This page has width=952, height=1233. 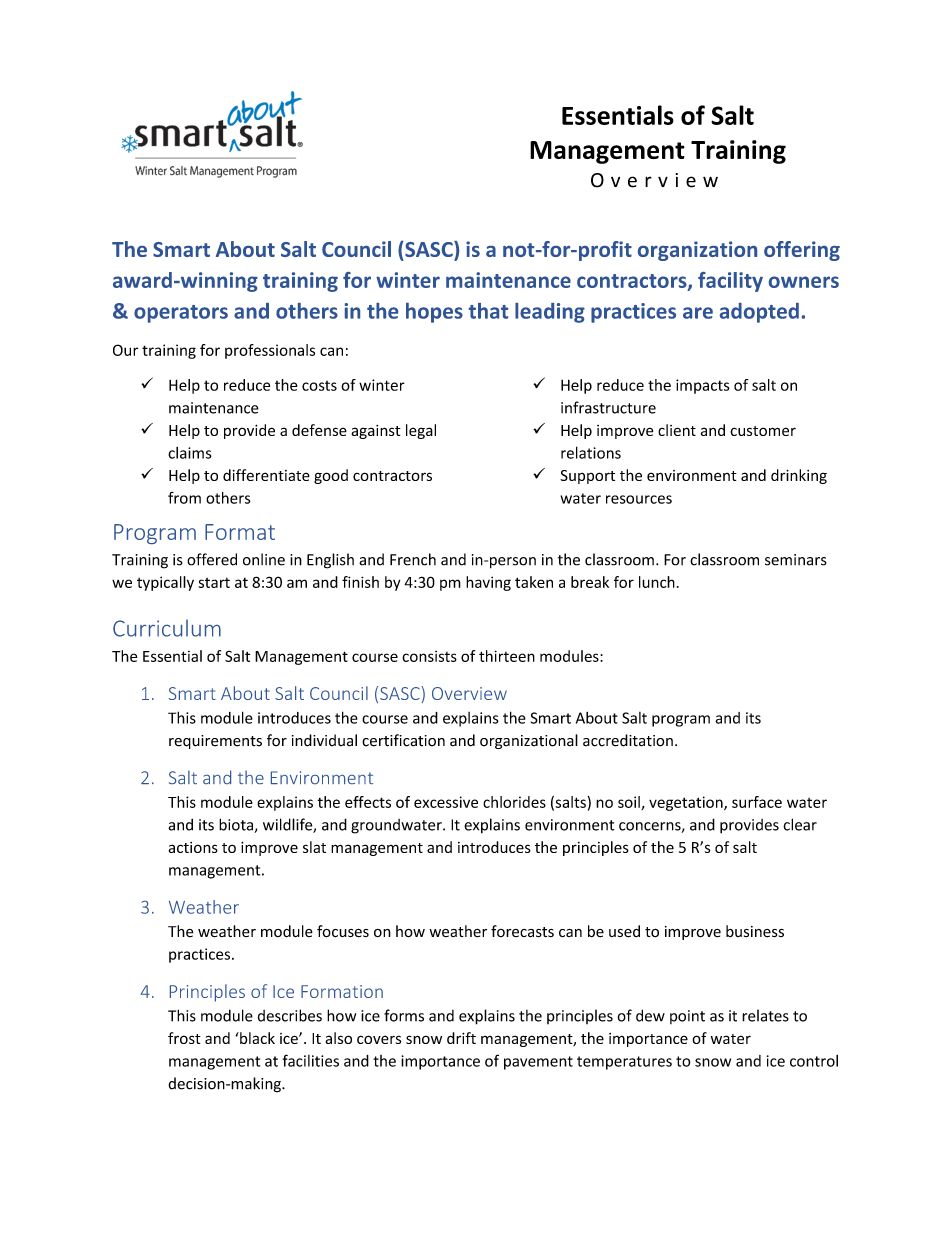 I want to click on biota, so click(x=237, y=825).
